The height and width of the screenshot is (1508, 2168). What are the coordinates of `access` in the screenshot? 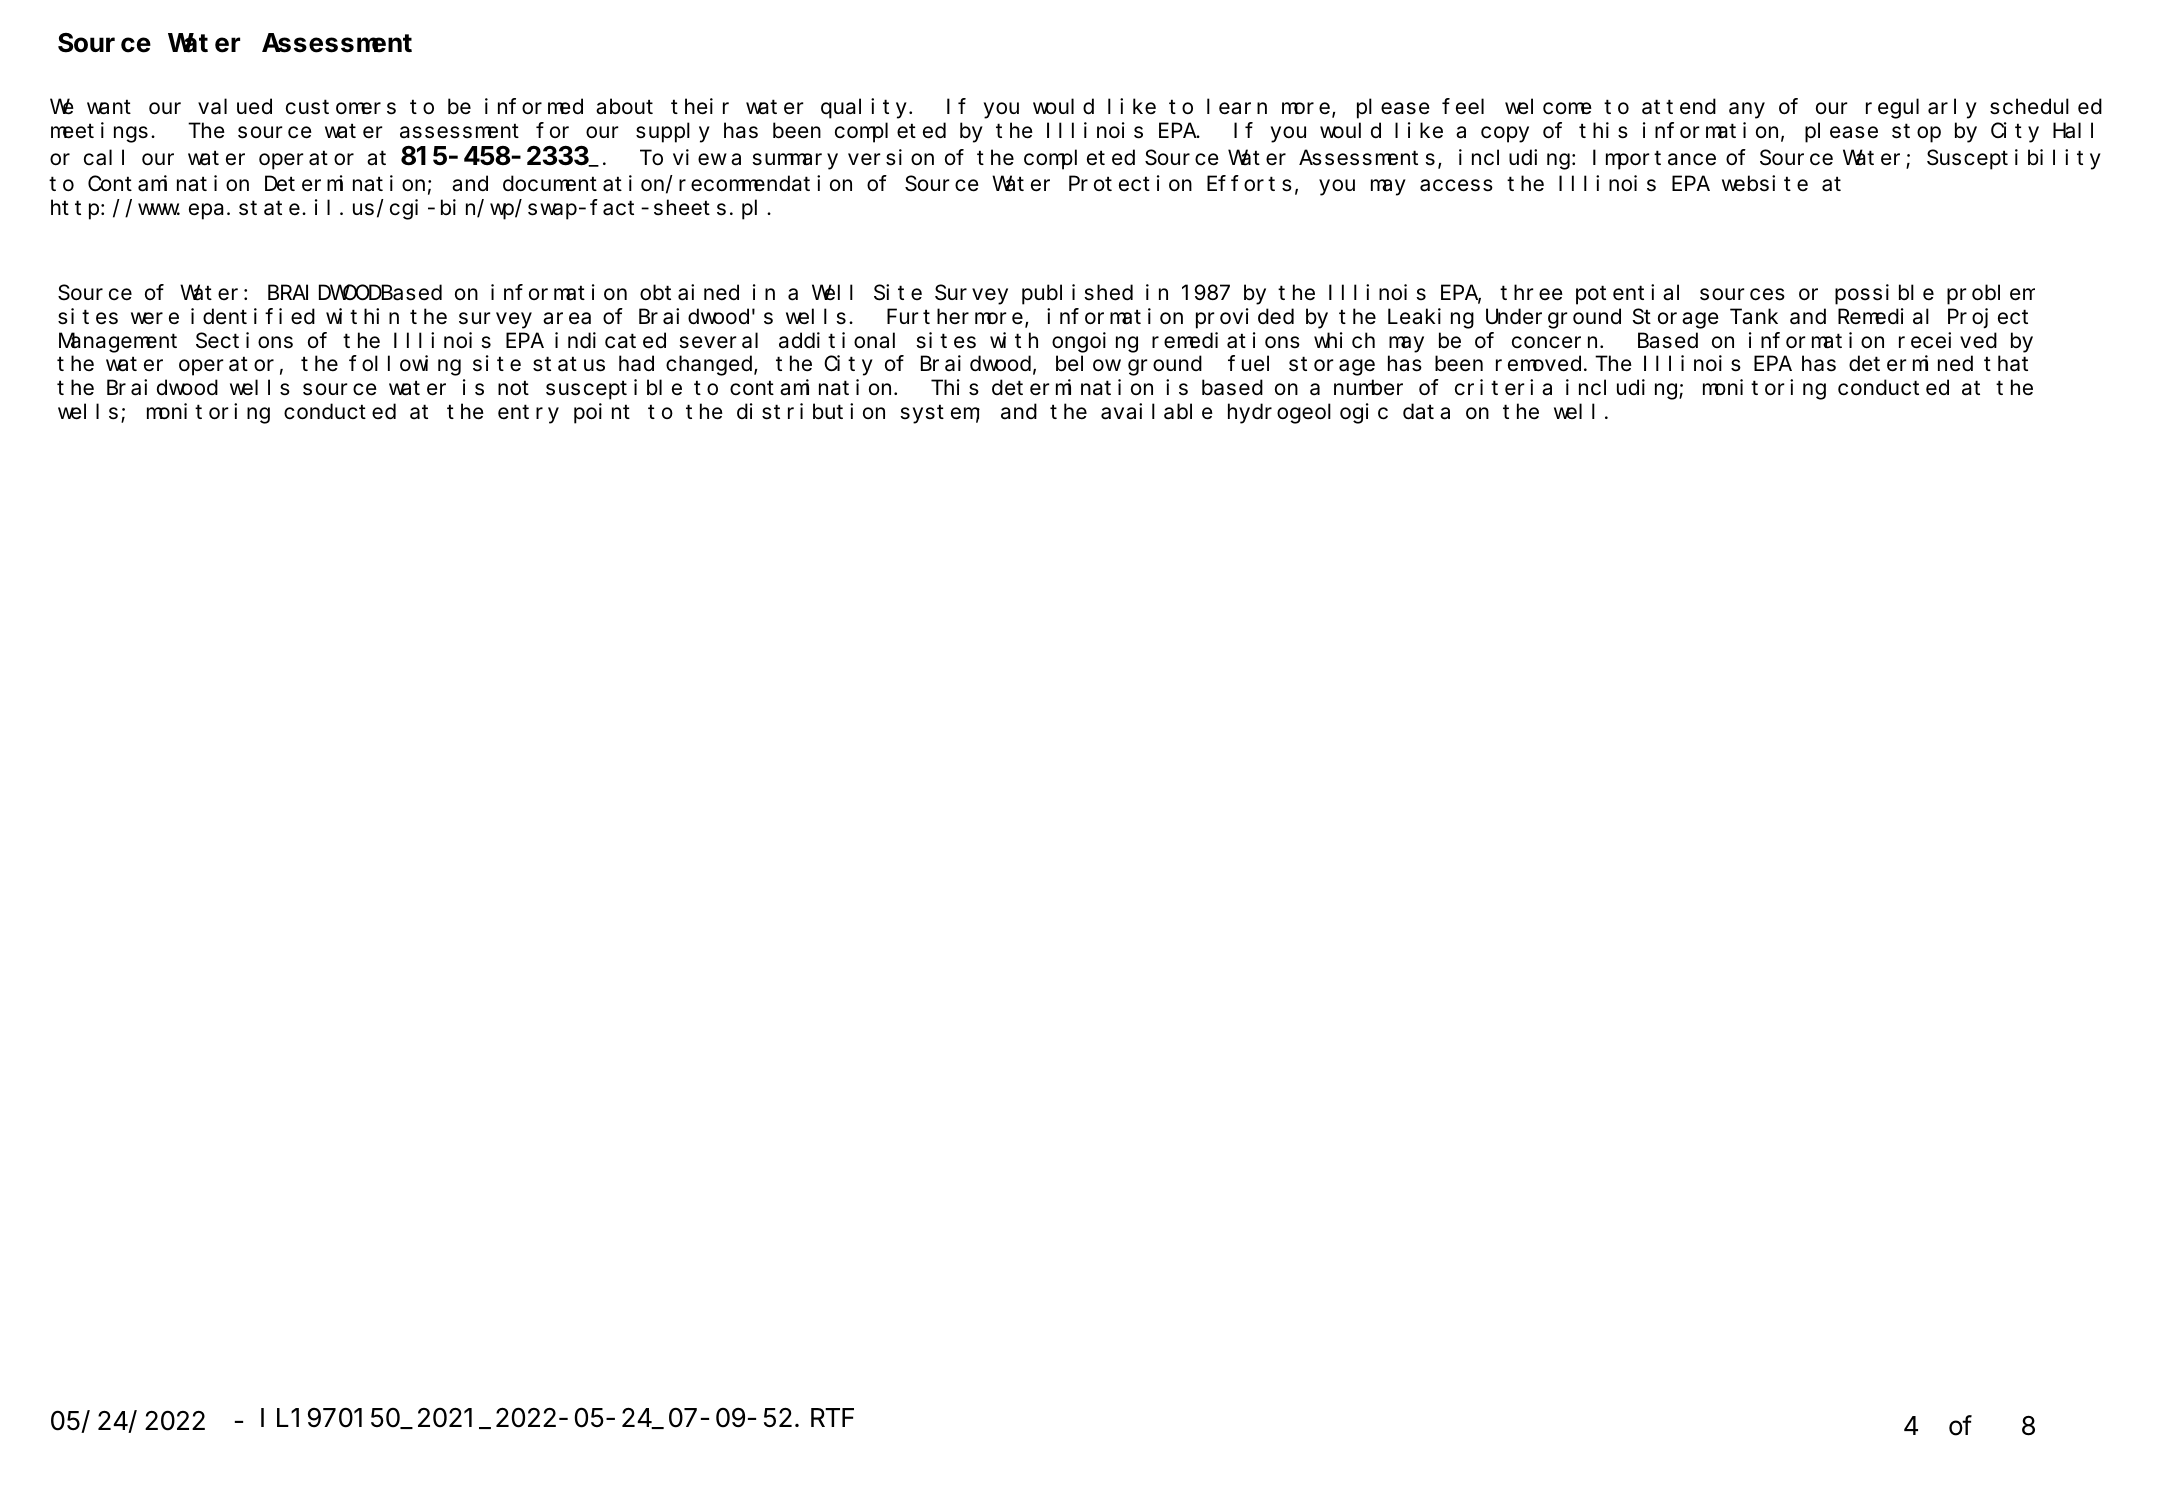 It's located at (1456, 186).
